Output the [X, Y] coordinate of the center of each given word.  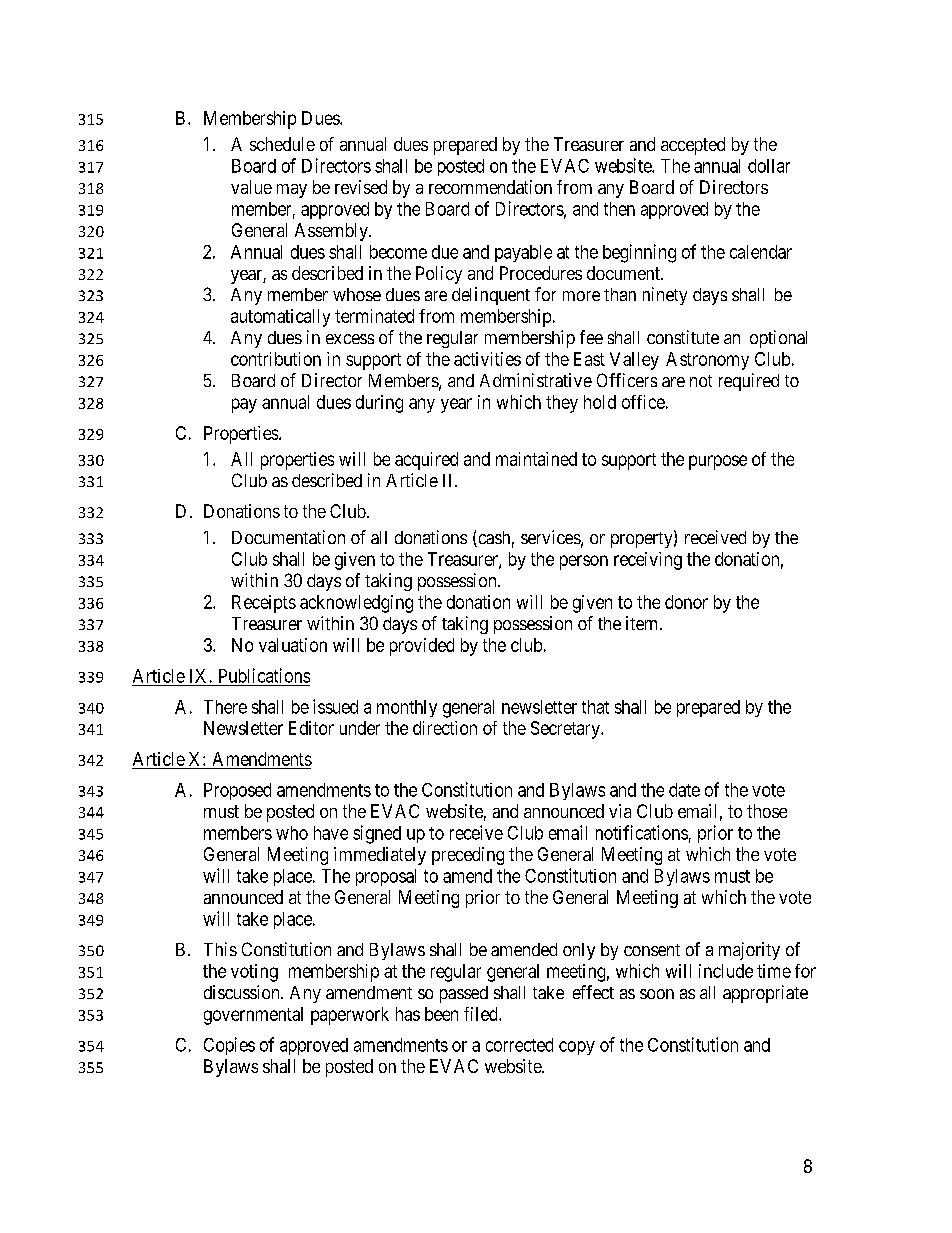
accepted [693, 146]
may [292, 191]
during [379, 404]
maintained [536, 459]
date [684, 790]
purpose [718, 462]
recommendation [490, 187]
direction [445, 728]
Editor [311, 728]
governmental [253, 1016]
